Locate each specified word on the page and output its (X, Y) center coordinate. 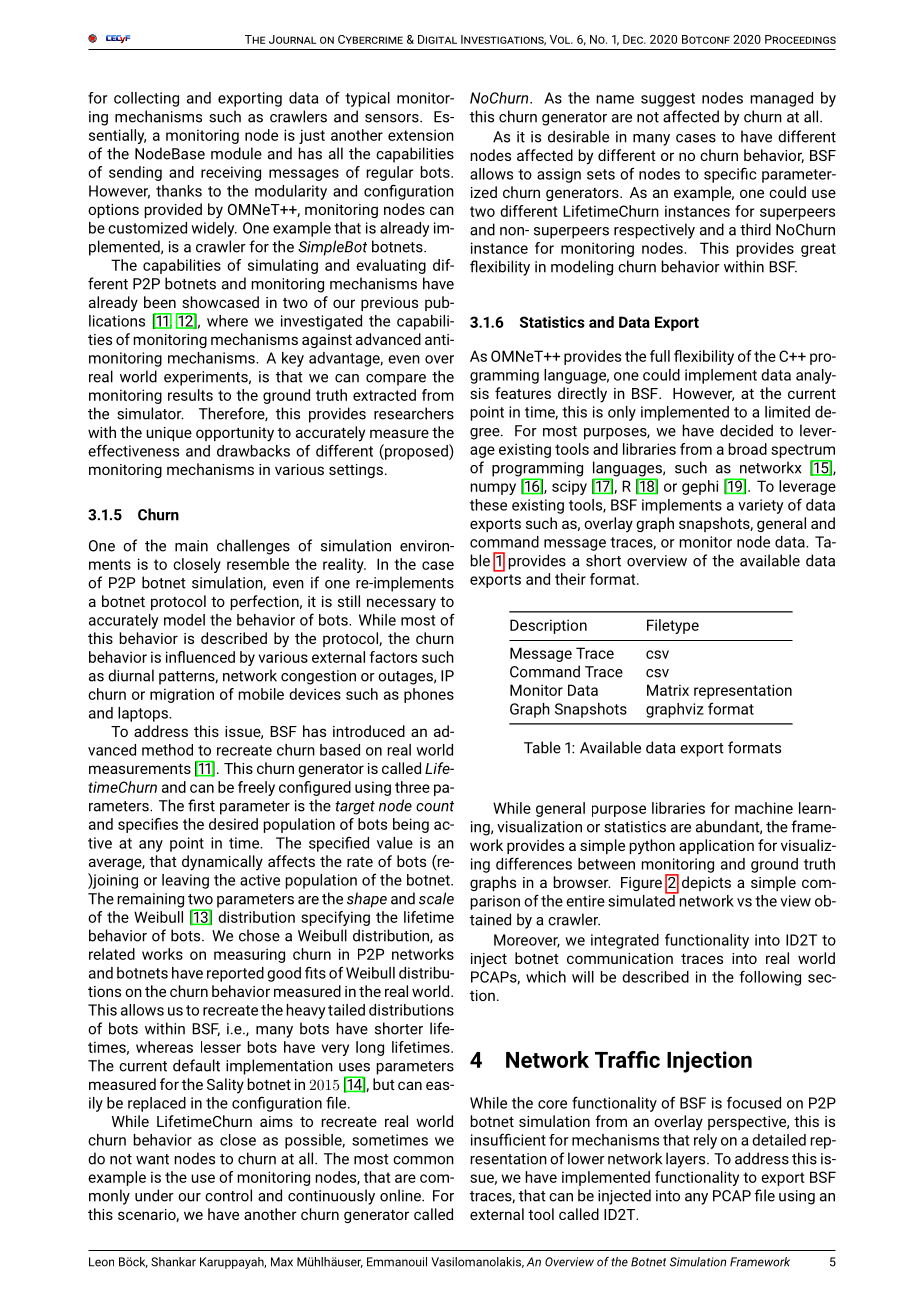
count (435, 806)
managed (781, 99)
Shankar (173, 1262)
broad (747, 449)
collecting (146, 99)
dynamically (222, 863)
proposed (416, 452)
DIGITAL (437, 39)
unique (169, 434)
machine (764, 808)
